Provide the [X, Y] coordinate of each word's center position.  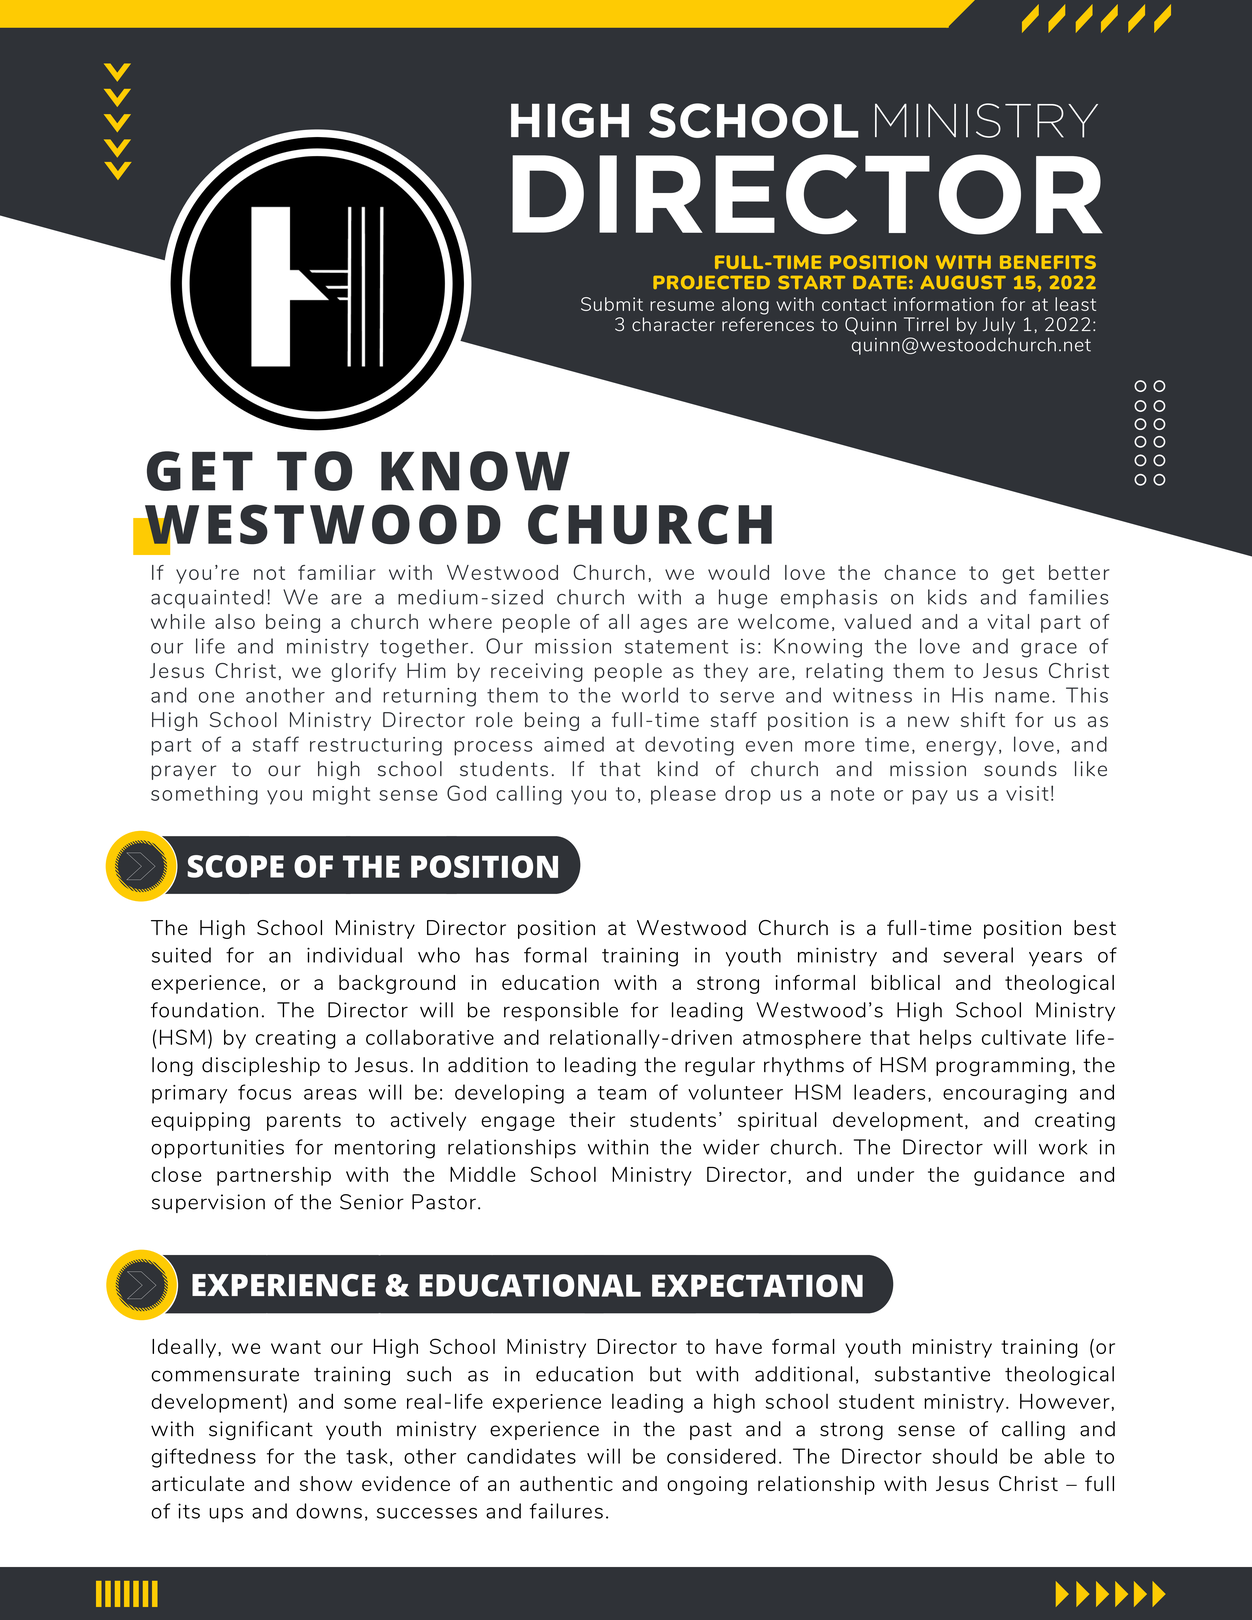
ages [663, 625]
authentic [566, 1483]
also [235, 621]
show [326, 1483]
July [999, 326]
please [683, 795]
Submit [612, 304]
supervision [208, 1203]
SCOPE [235, 866]
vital [1008, 621]
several [978, 955]
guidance [1019, 1176]
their [592, 1119]
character [673, 324]
